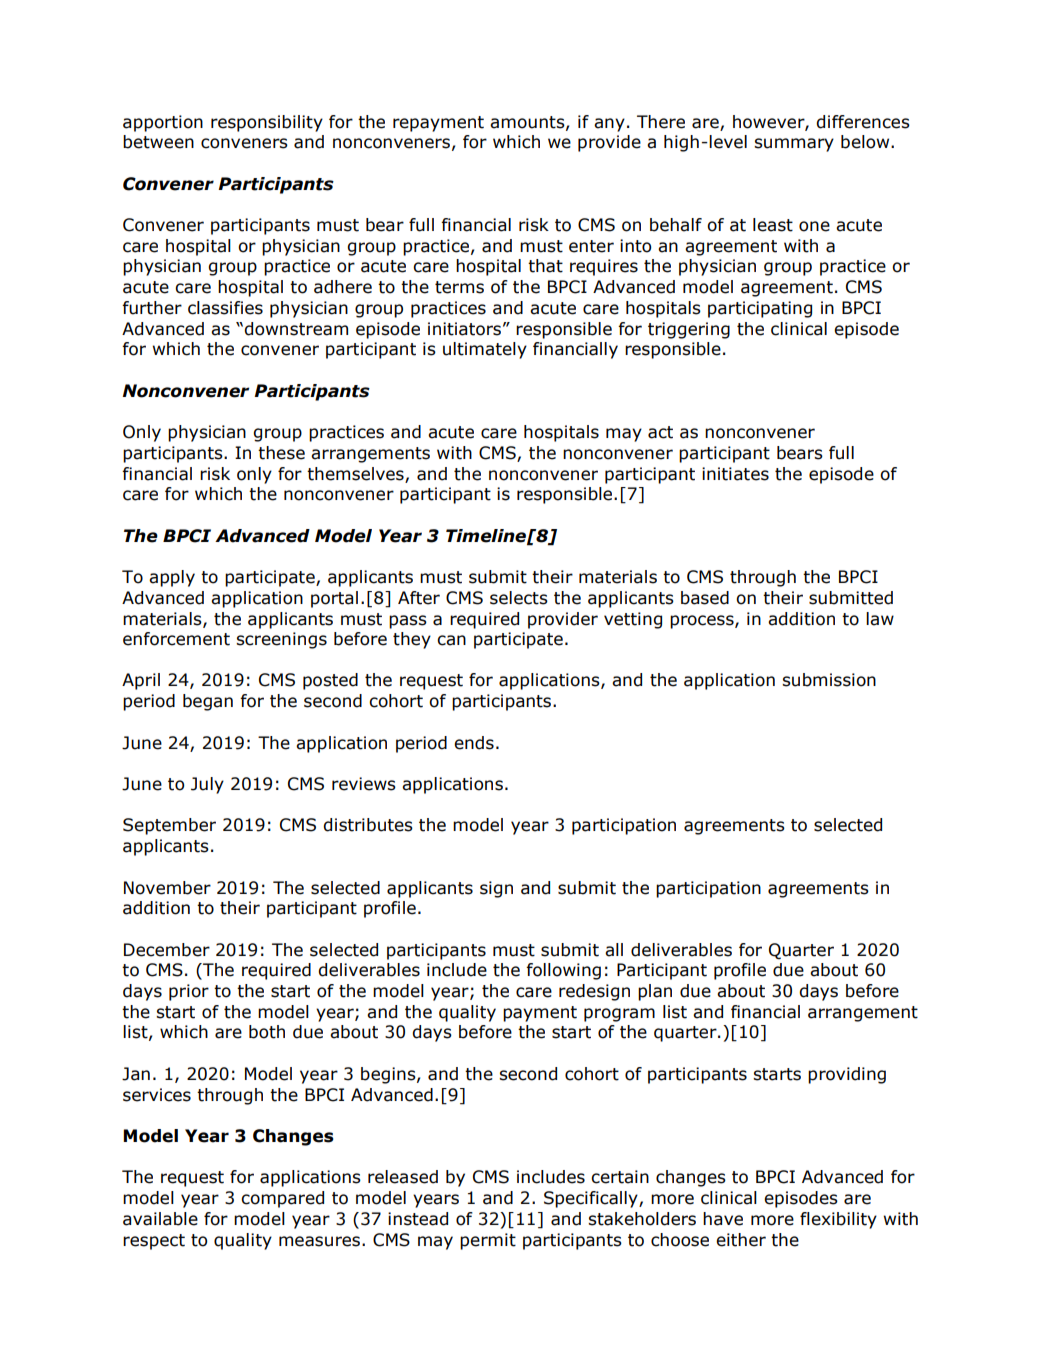 This image has height=1349, width=1042. What do you see at coordinates (794, 145) in the image?
I see `summary` at bounding box center [794, 145].
